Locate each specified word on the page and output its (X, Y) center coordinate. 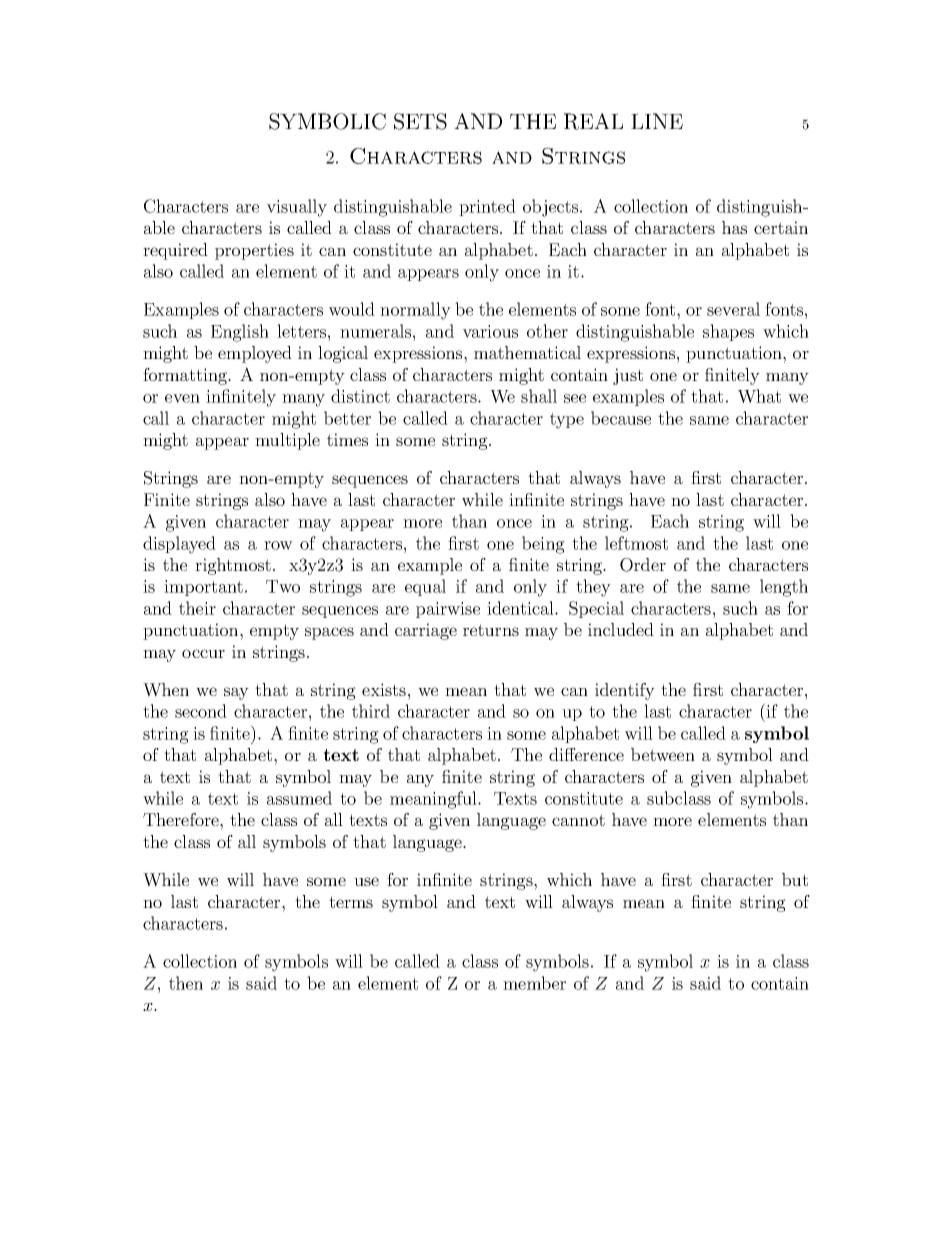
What (759, 396)
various (490, 331)
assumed (299, 798)
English (240, 333)
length (784, 588)
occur (203, 653)
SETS (420, 121)
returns (491, 630)
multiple (287, 441)
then (186, 983)
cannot (578, 820)
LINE (657, 121)
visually (297, 208)
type (567, 421)
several (733, 309)
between (663, 754)
